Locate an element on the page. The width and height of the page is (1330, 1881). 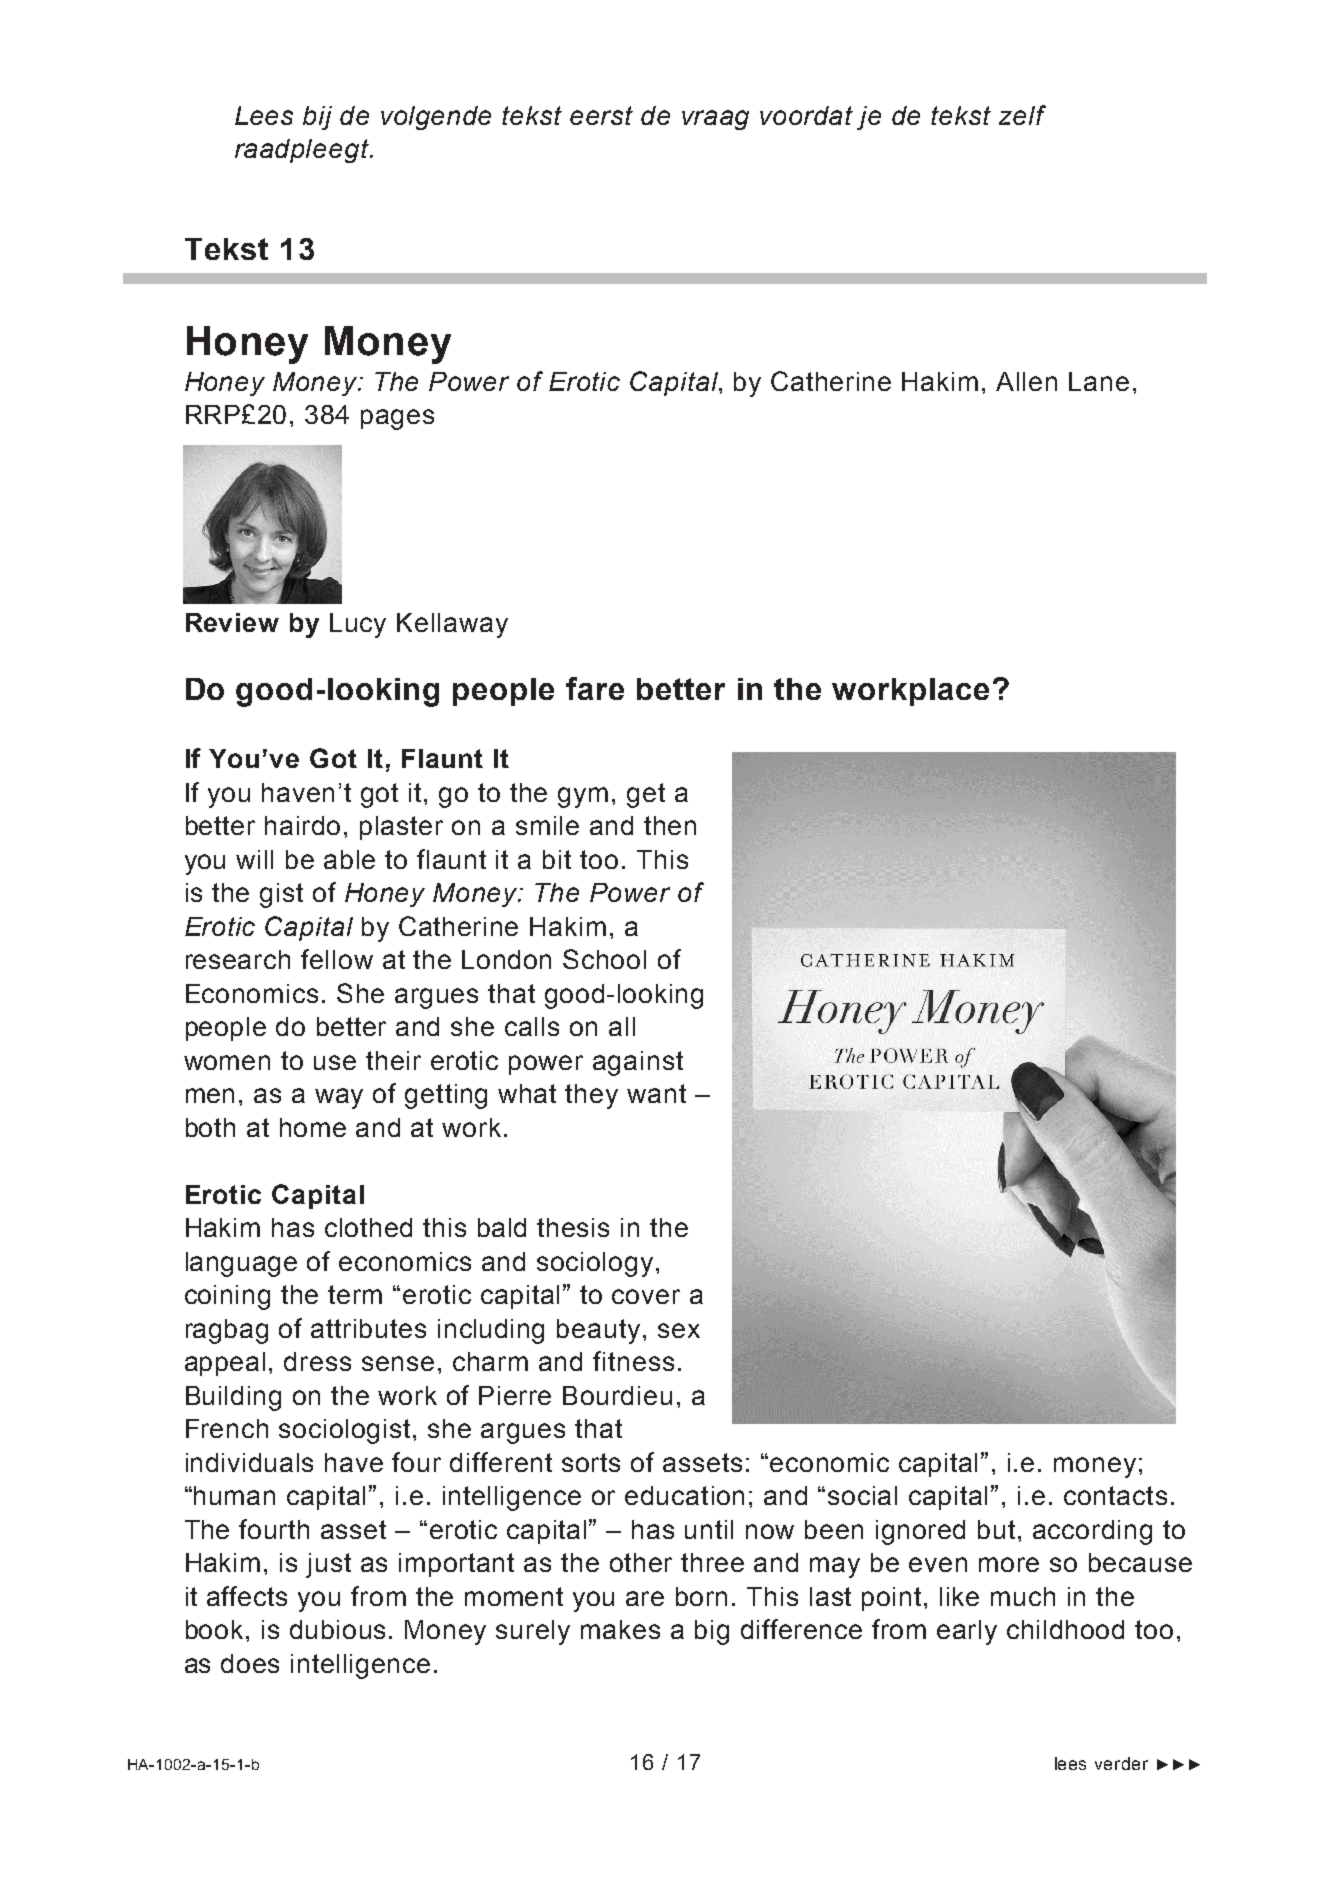
able is located at coordinates (349, 859).
